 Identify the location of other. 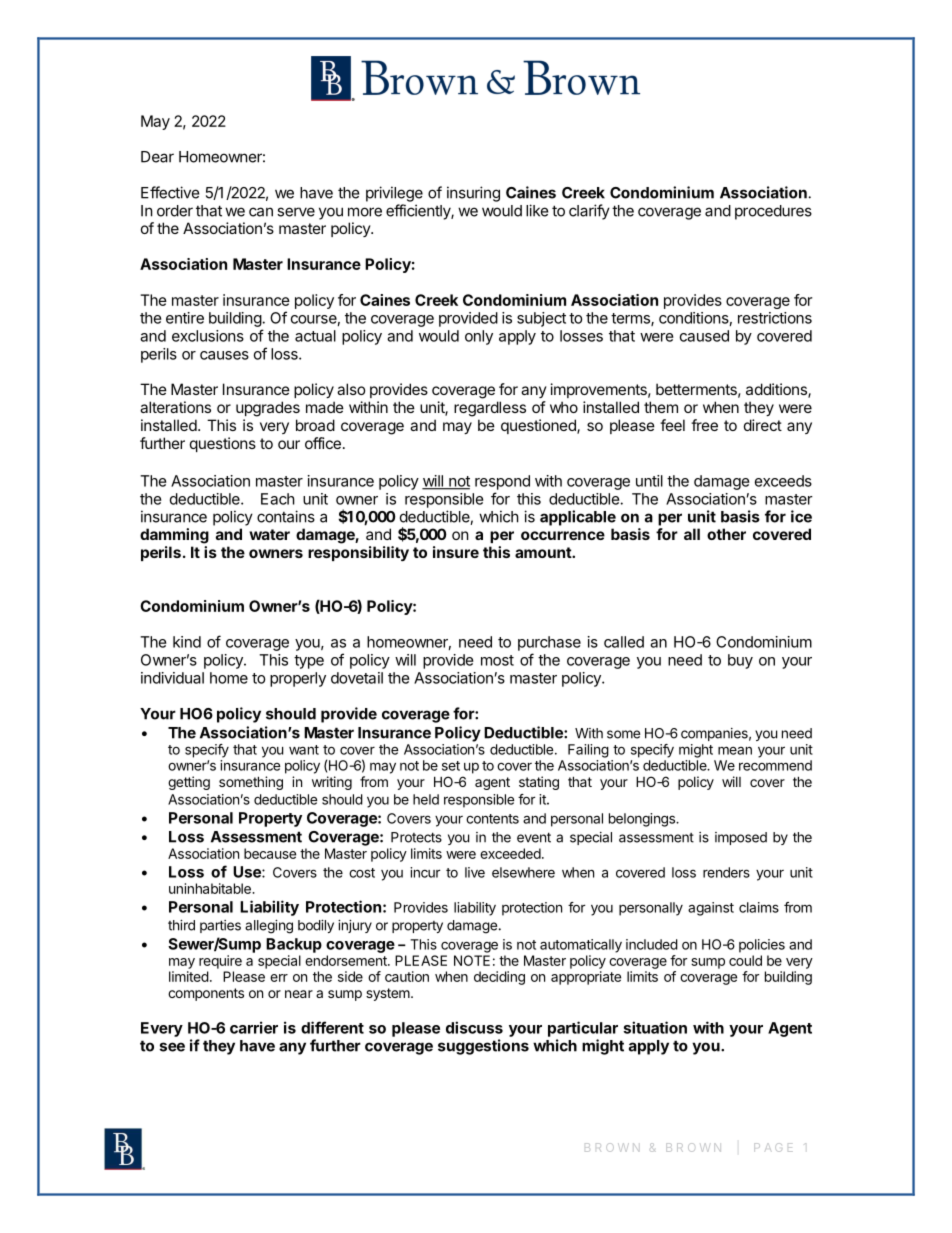
(726, 534).
